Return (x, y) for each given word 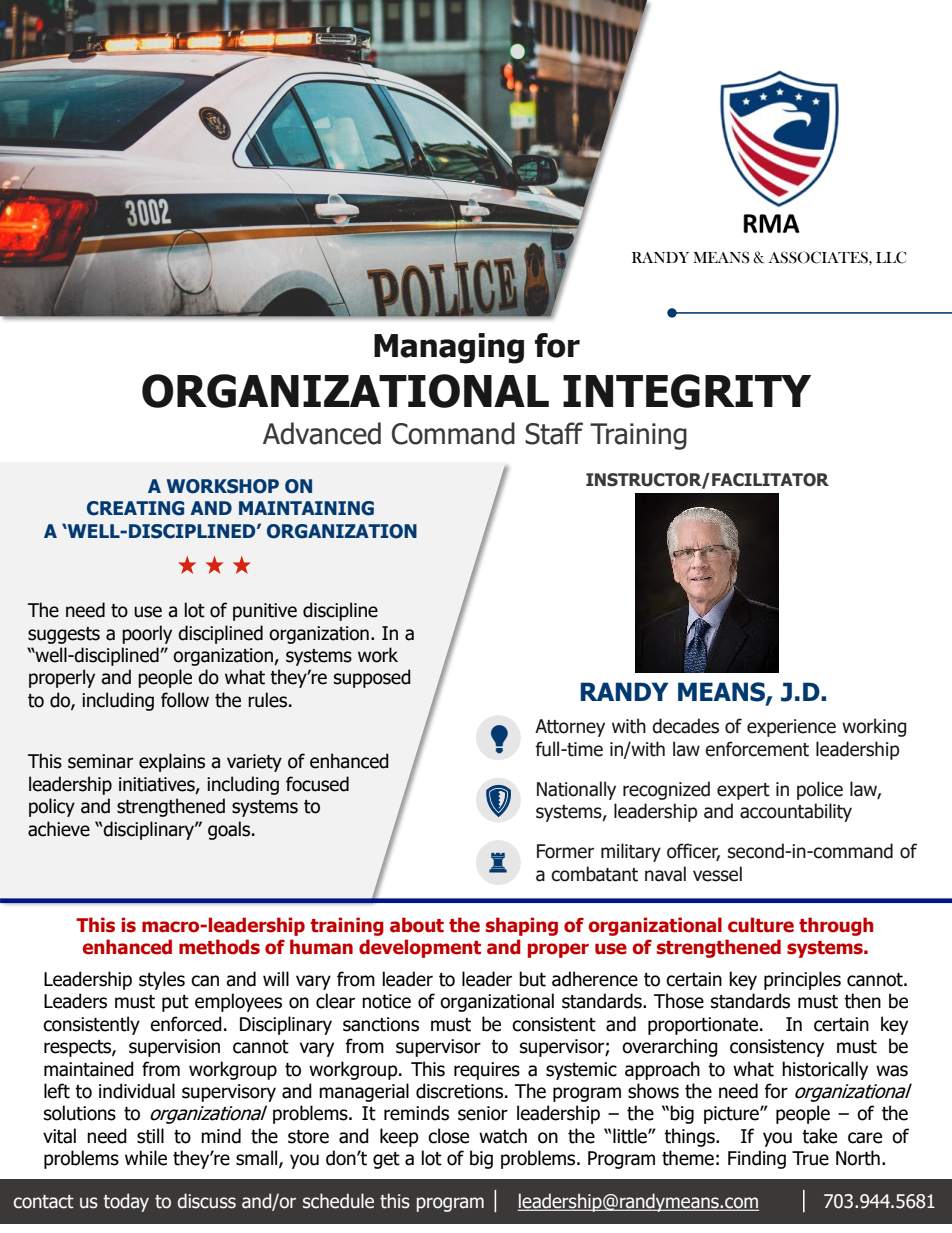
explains (172, 762)
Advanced (322, 433)
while (146, 1158)
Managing (449, 348)
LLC (891, 257)
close (448, 1136)
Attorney (570, 728)
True (810, 1158)
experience (791, 728)
